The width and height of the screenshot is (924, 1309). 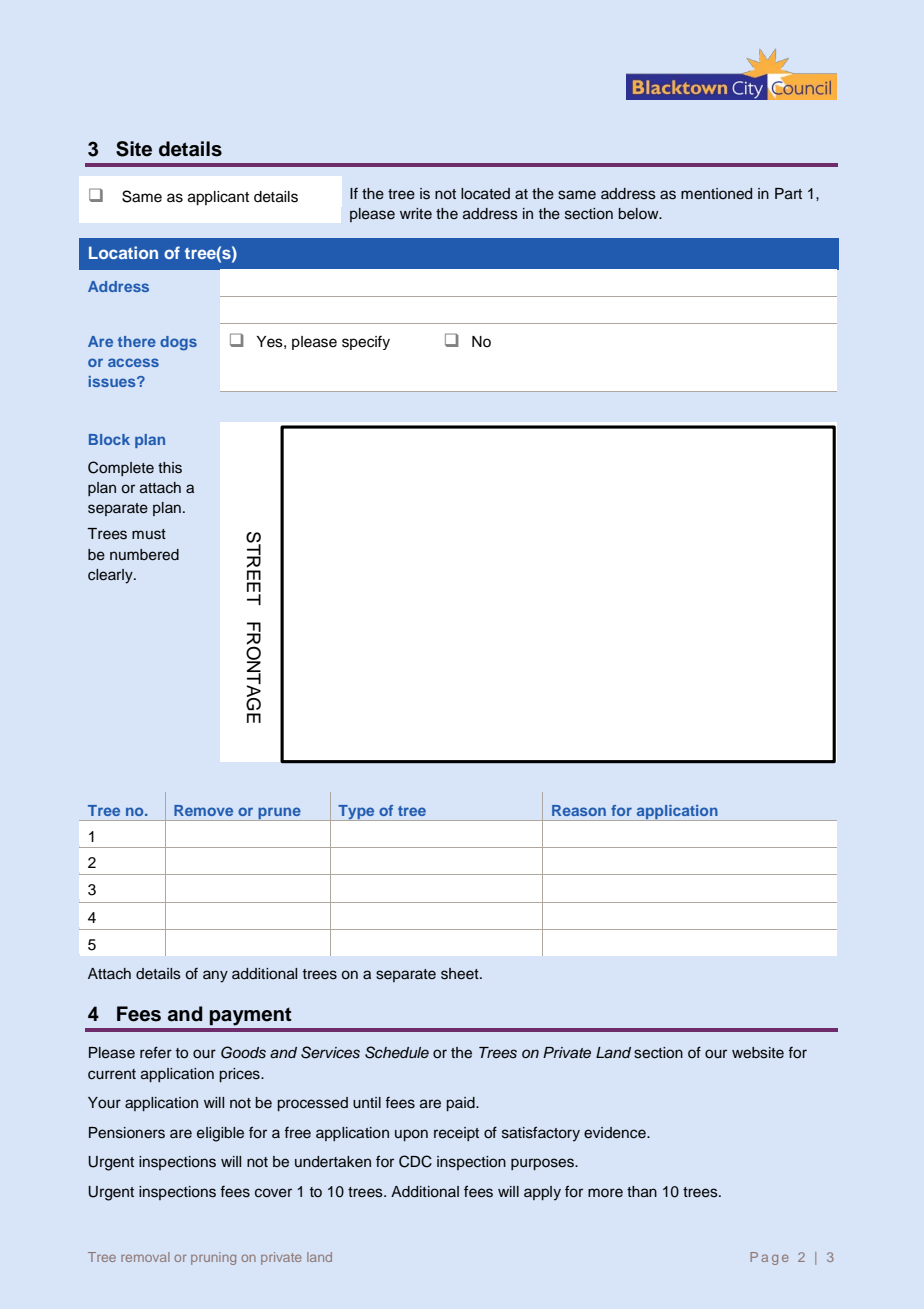 What do you see at coordinates (769, 1258) in the screenshot?
I see `Page` at bounding box center [769, 1258].
